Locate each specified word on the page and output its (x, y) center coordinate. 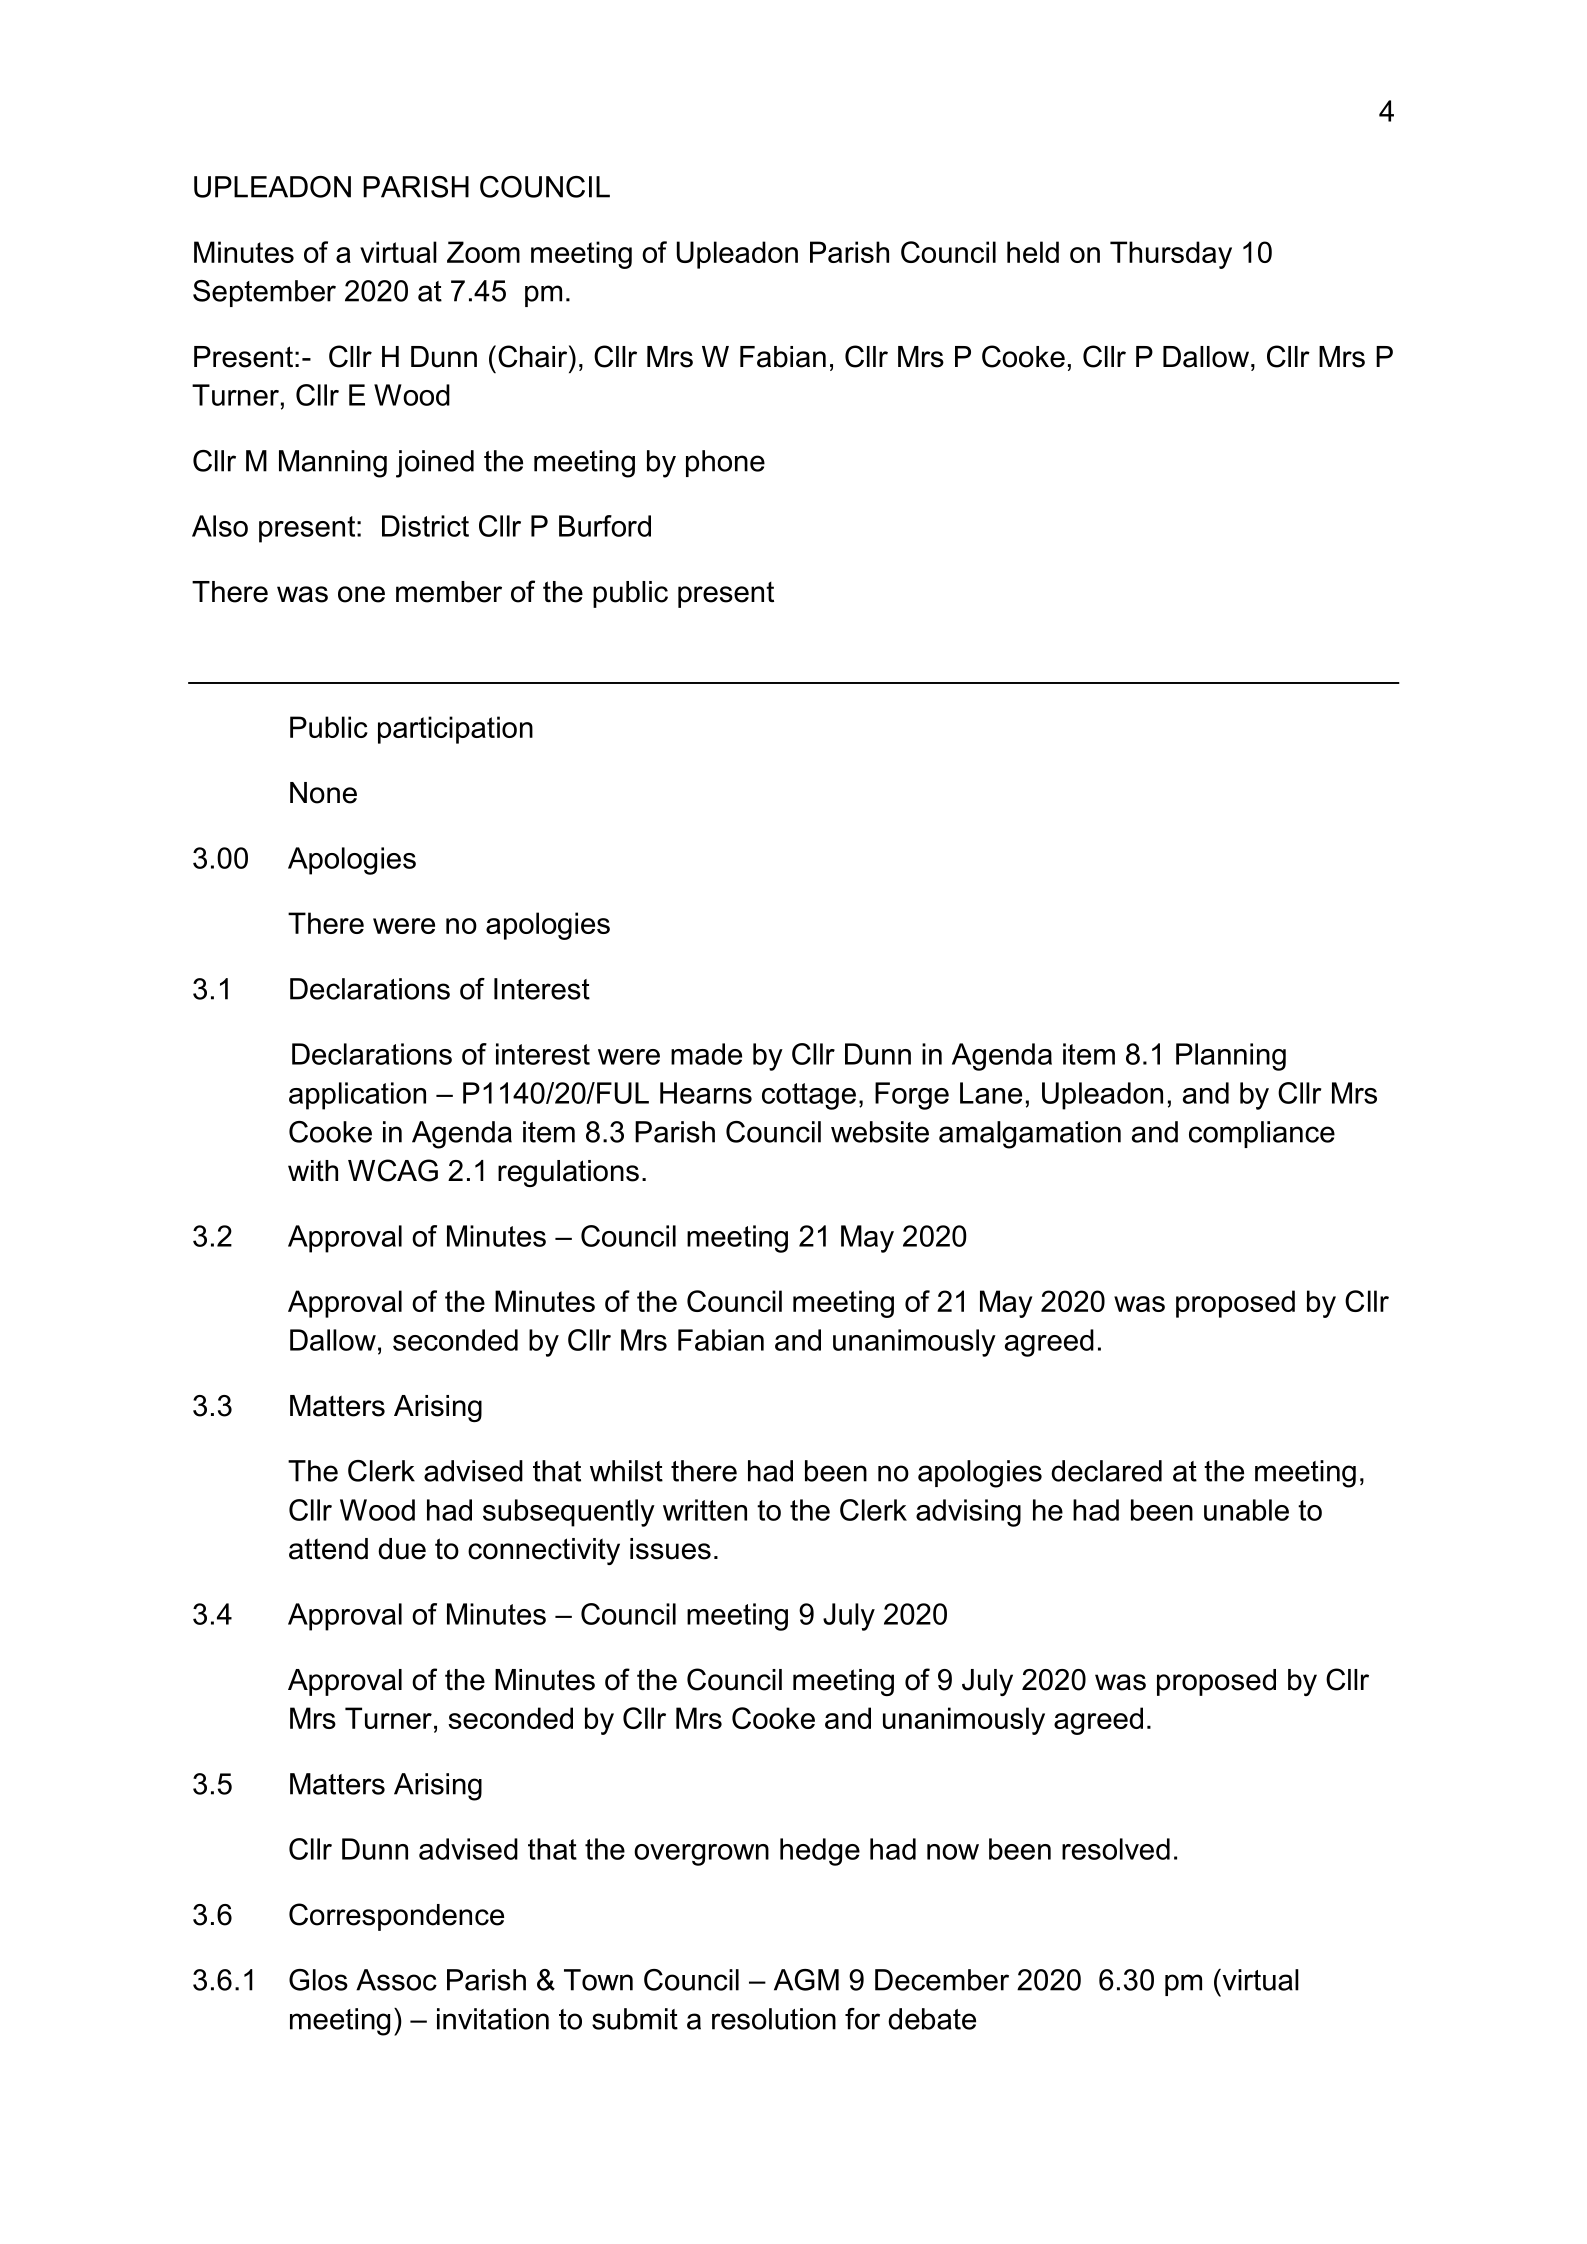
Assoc (396, 1980)
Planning (1231, 1057)
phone (725, 463)
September (264, 293)
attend (328, 1549)
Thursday (1171, 255)
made (706, 1054)
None (323, 793)
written (705, 1510)
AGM (806, 1980)
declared (1106, 1471)
